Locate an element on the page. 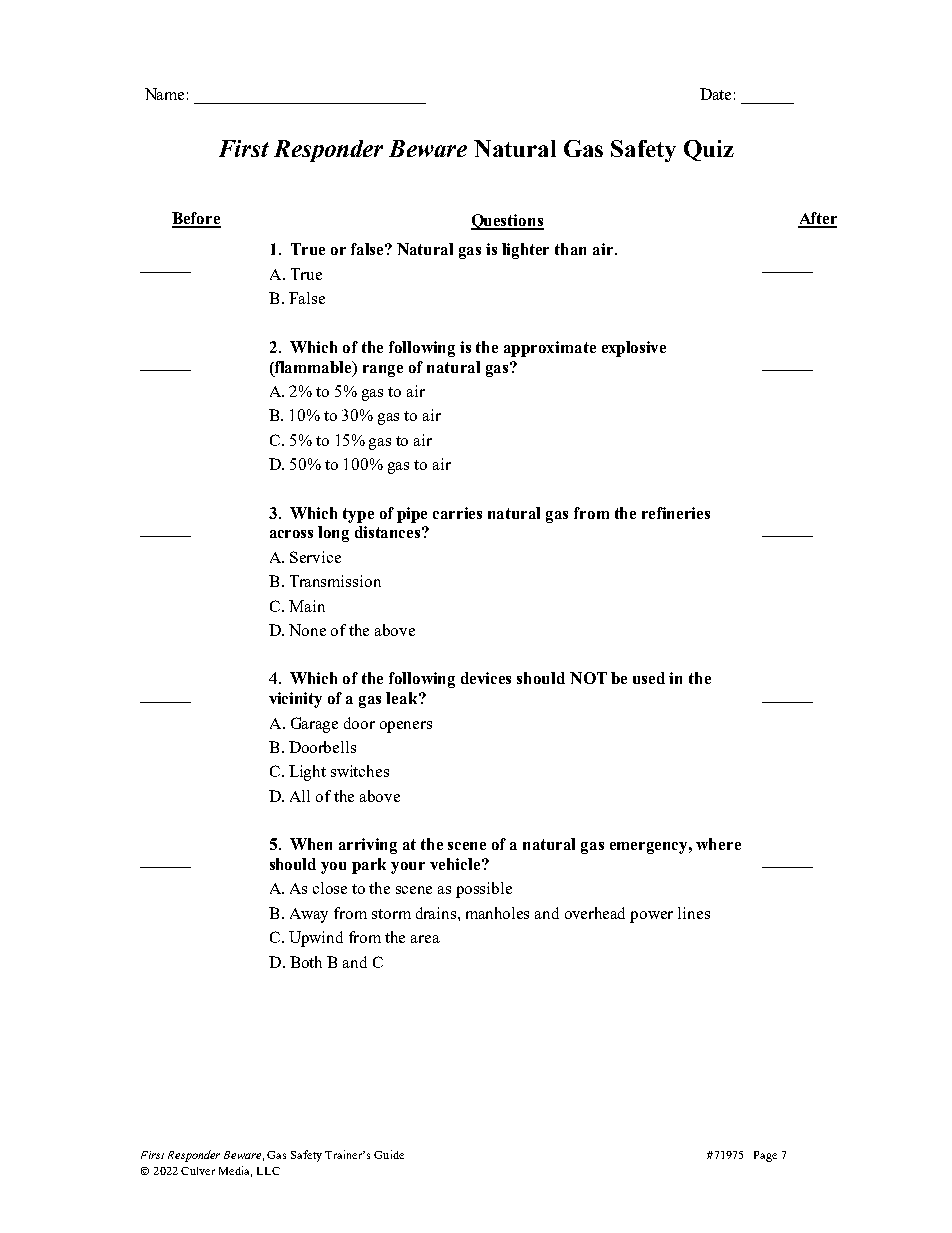 The width and height of the page is (952, 1233). Questions is located at coordinates (507, 222).
